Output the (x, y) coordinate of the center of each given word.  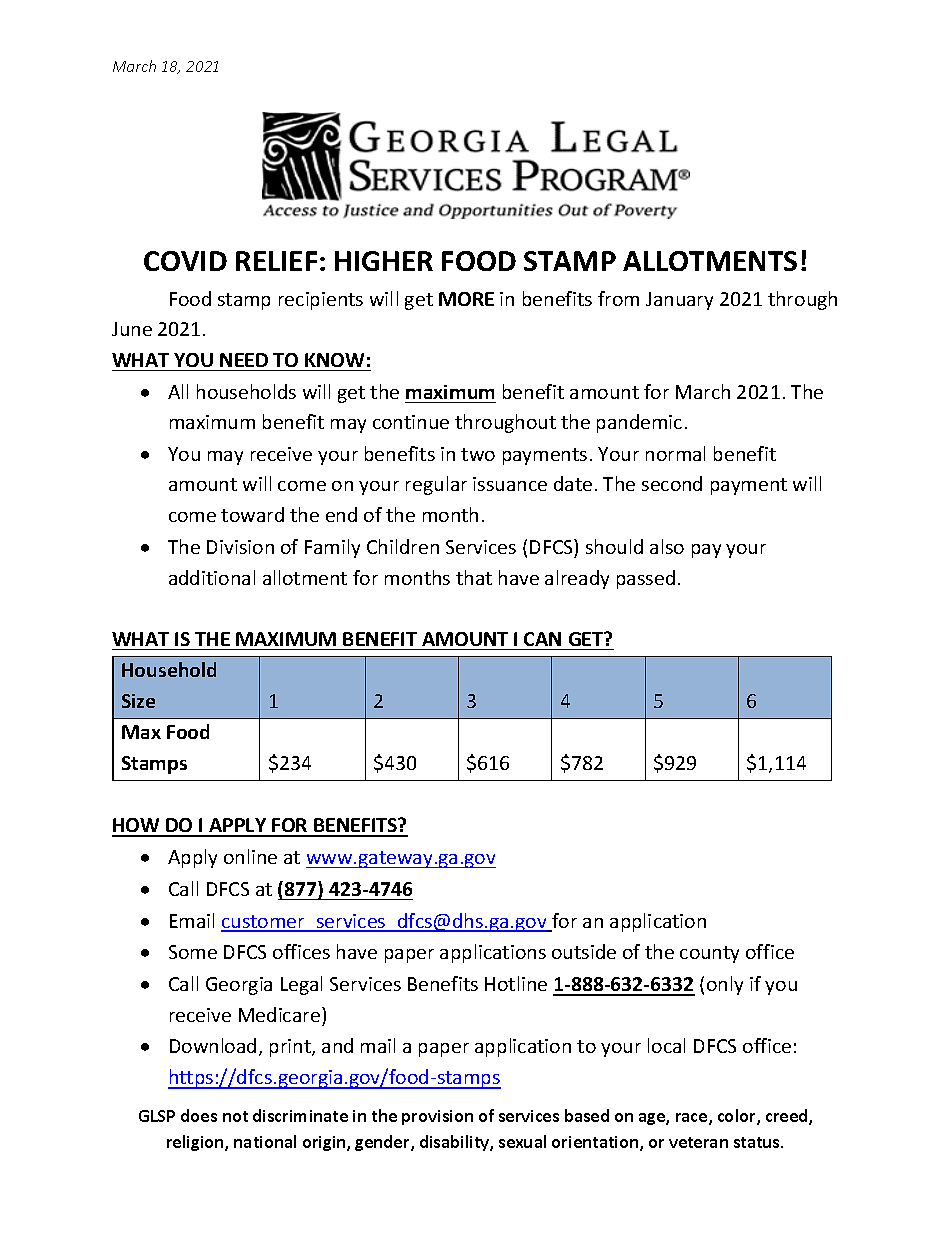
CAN (542, 639)
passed (646, 579)
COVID (185, 261)
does (199, 1115)
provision (437, 1117)
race (693, 1119)
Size (138, 701)
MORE (466, 299)
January (679, 301)
